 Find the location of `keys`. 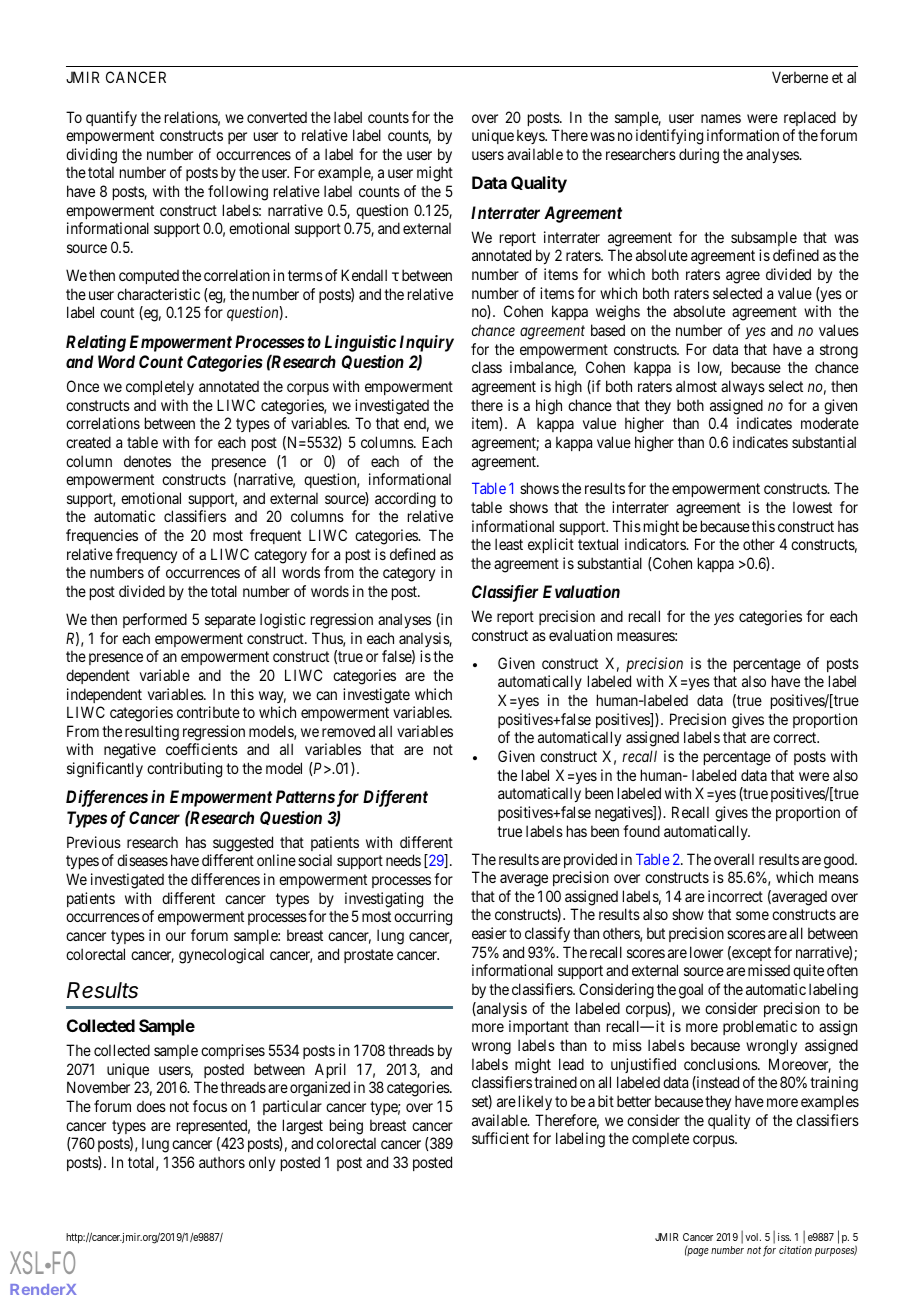

keys is located at coordinates (531, 136).
